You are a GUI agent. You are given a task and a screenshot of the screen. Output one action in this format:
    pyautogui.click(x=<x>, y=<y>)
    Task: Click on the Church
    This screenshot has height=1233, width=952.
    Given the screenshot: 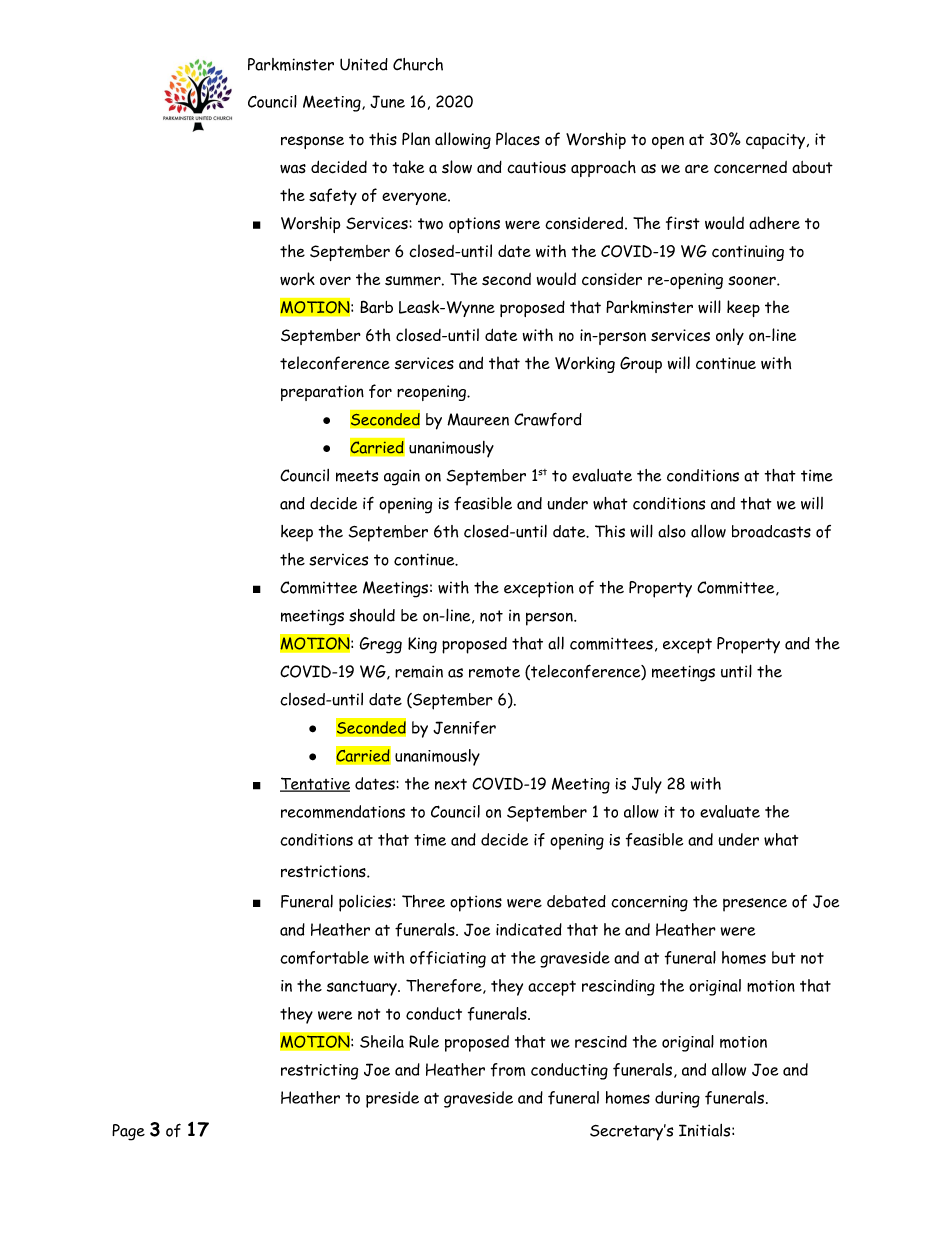 What is the action you would take?
    pyautogui.click(x=418, y=64)
